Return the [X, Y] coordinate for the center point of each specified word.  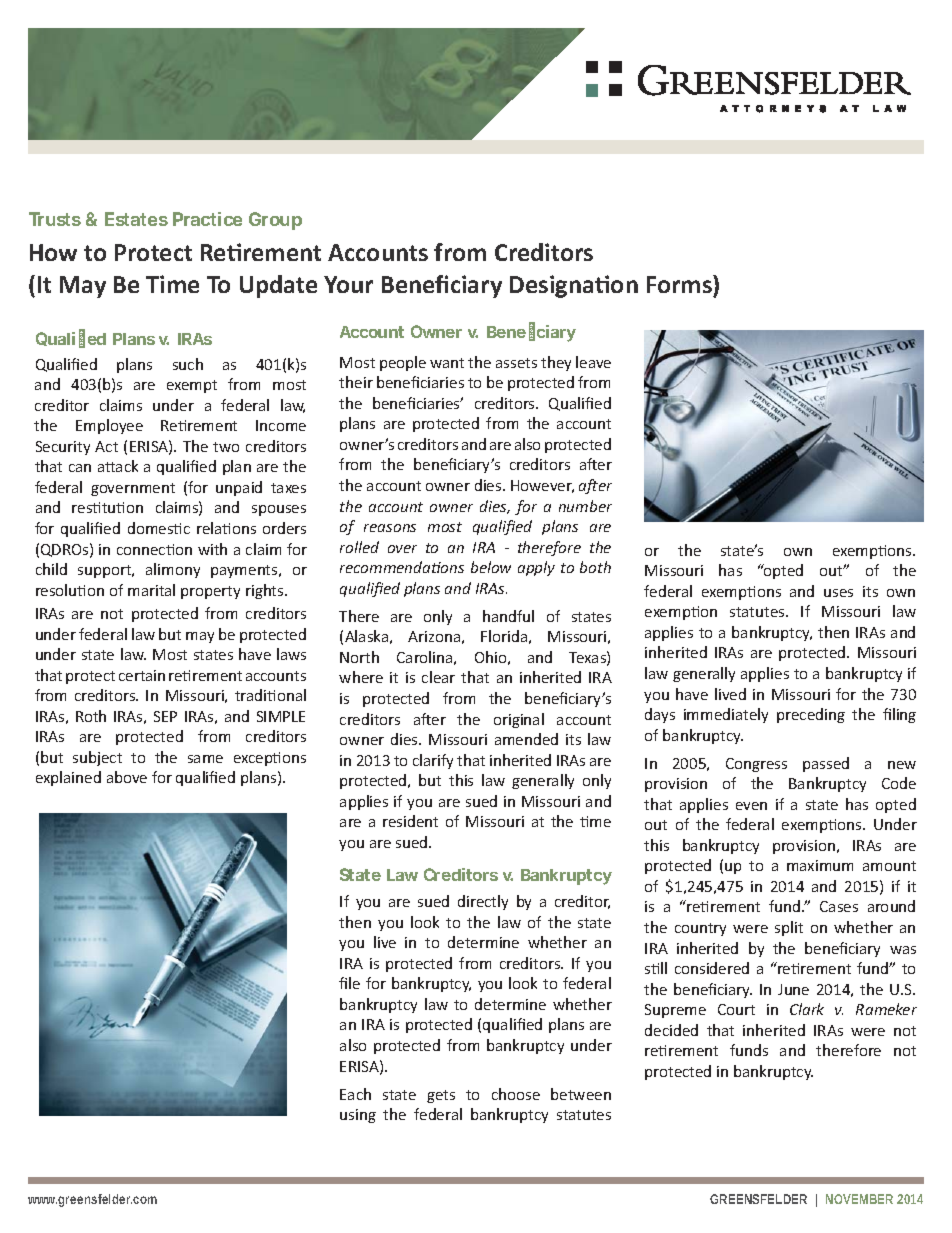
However [542, 486]
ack [126, 466]
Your [348, 284]
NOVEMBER [859, 1199]
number [585, 506]
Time [172, 284]
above [127, 777]
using [358, 1116]
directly [483, 902]
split [789, 928]
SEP [165, 716]
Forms [680, 284]
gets [441, 1096]
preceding [811, 715]
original [519, 720]
